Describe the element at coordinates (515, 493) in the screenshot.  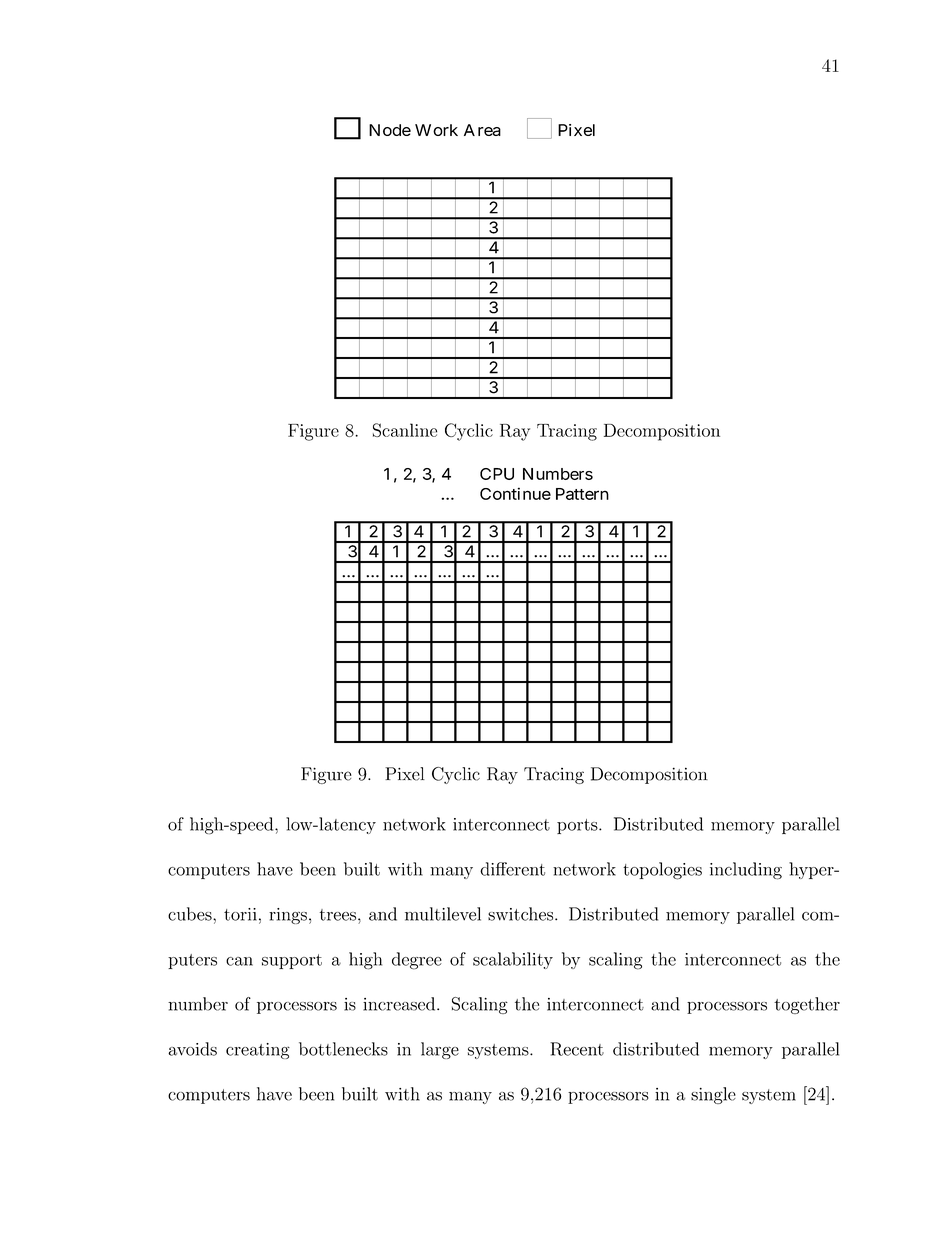
I see `Continue` at that location.
